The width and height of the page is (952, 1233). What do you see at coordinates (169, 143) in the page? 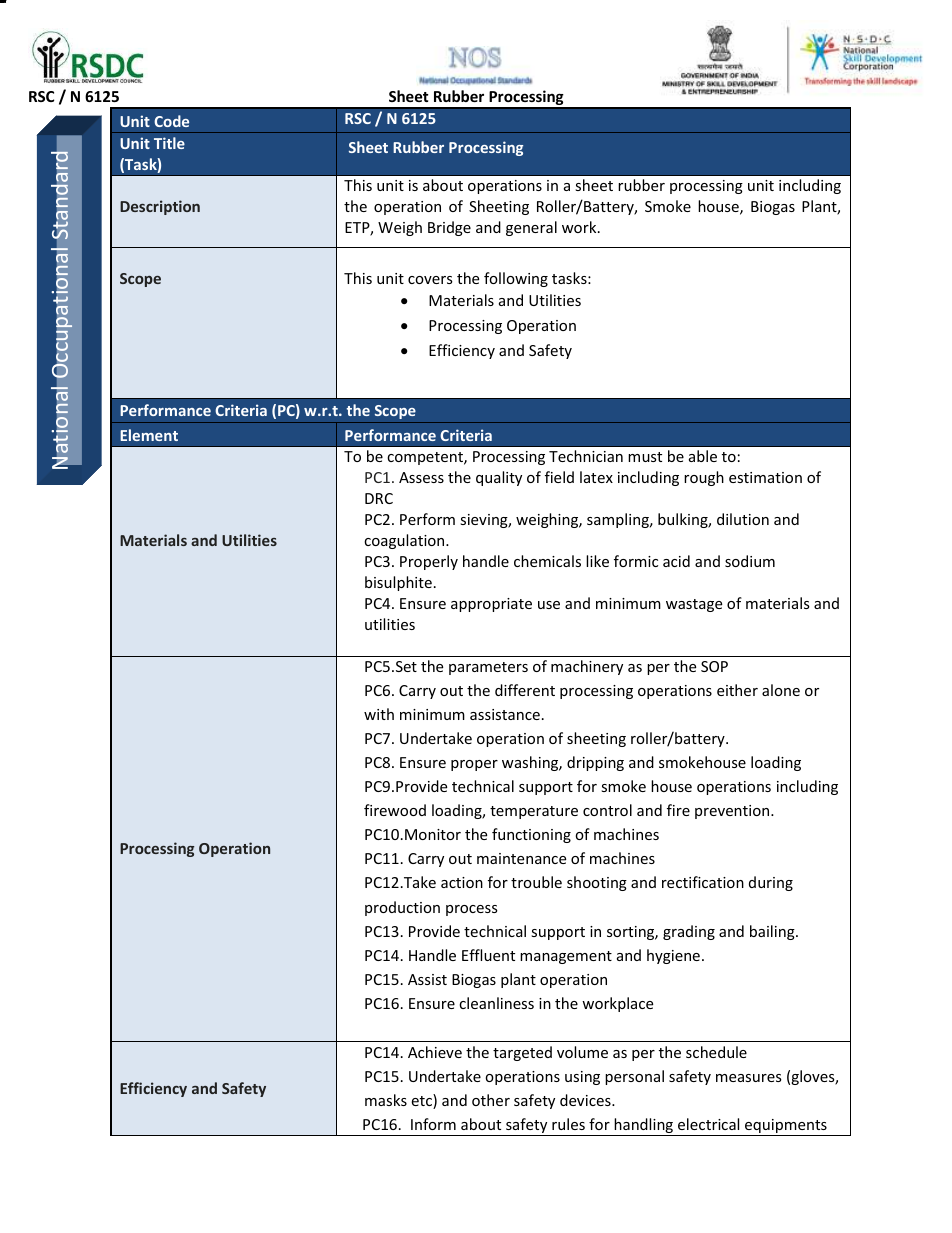
I see `Title` at bounding box center [169, 143].
